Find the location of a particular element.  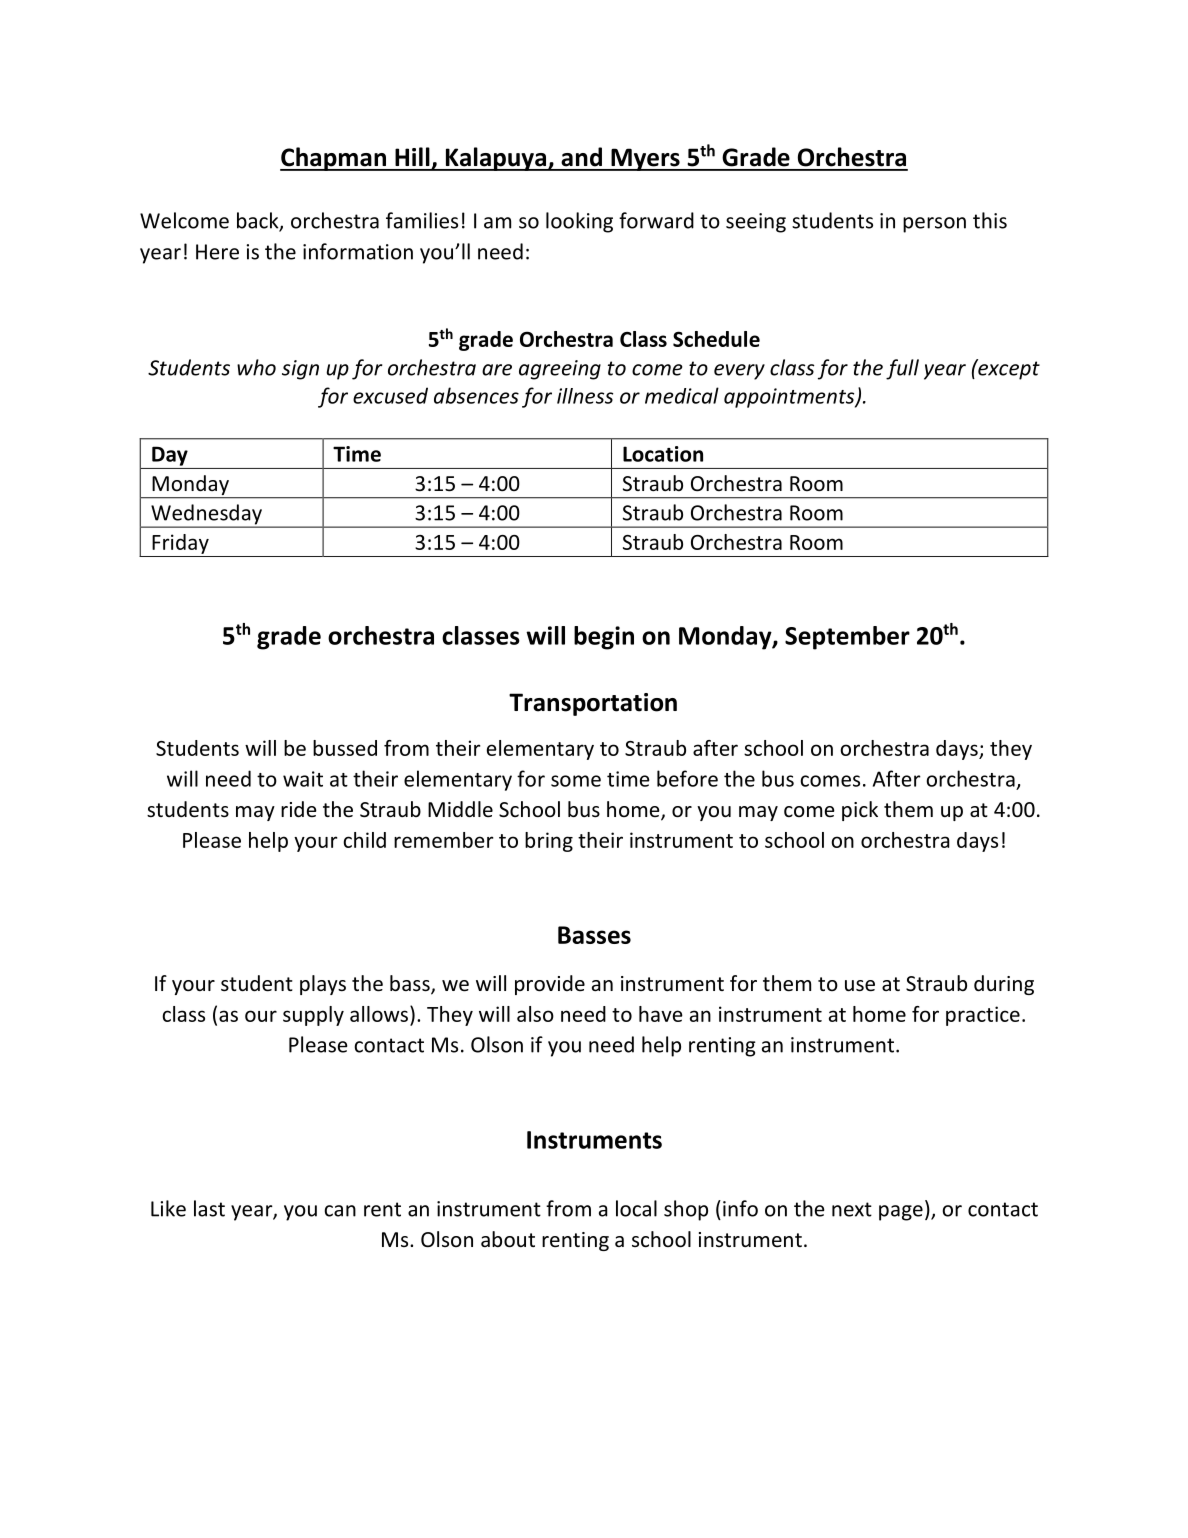

last is located at coordinates (209, 1208).
